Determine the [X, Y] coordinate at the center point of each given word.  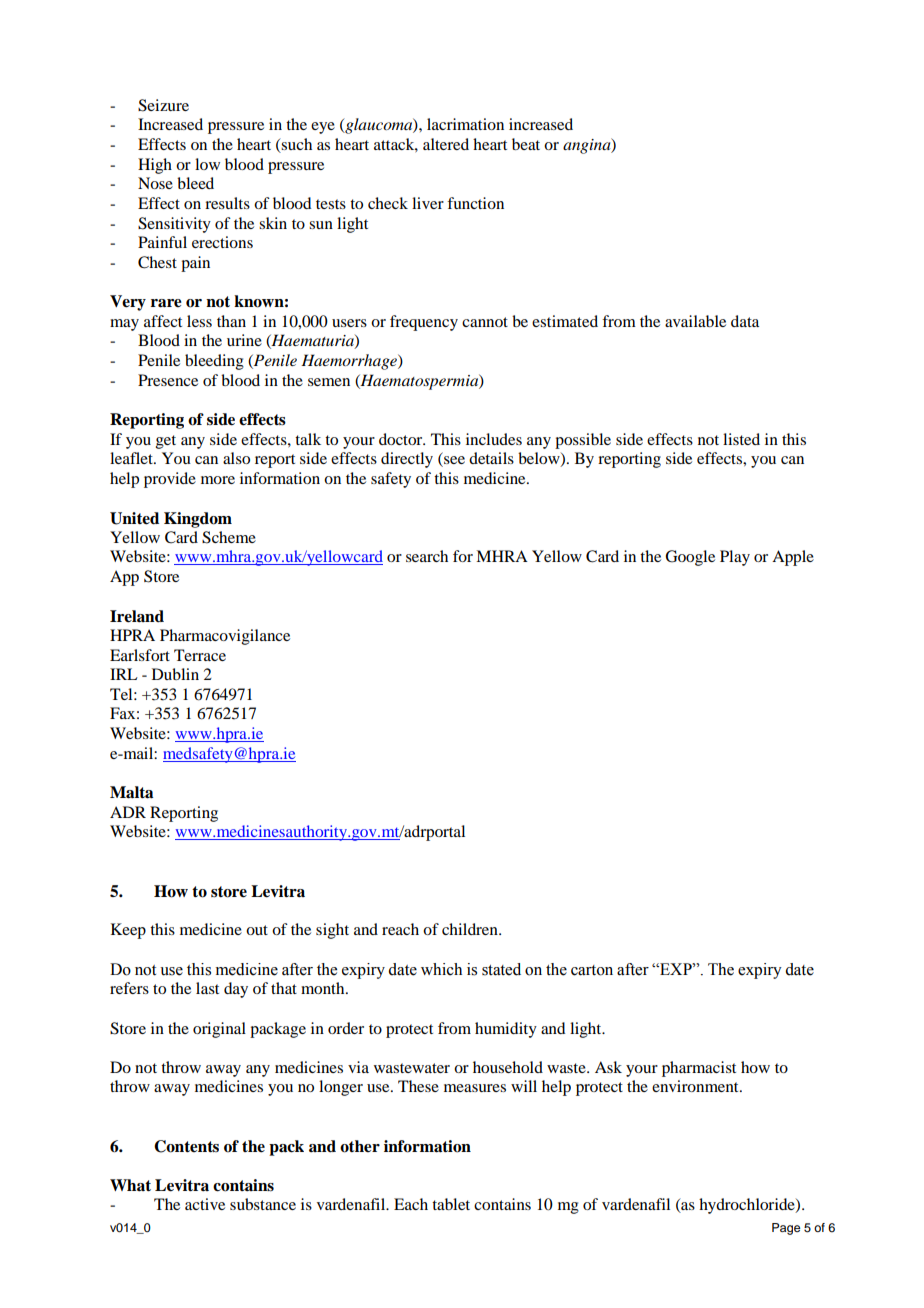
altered [446, 144]
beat [526, 144]
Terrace [200, 655]
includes [494, 439]
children [471, 929]
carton [592, 970]
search [427, 556]
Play [735, 558]
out [257, 930]
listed [741, 439]
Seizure [163, 105]
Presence [168, 380]
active [205, 1204]
